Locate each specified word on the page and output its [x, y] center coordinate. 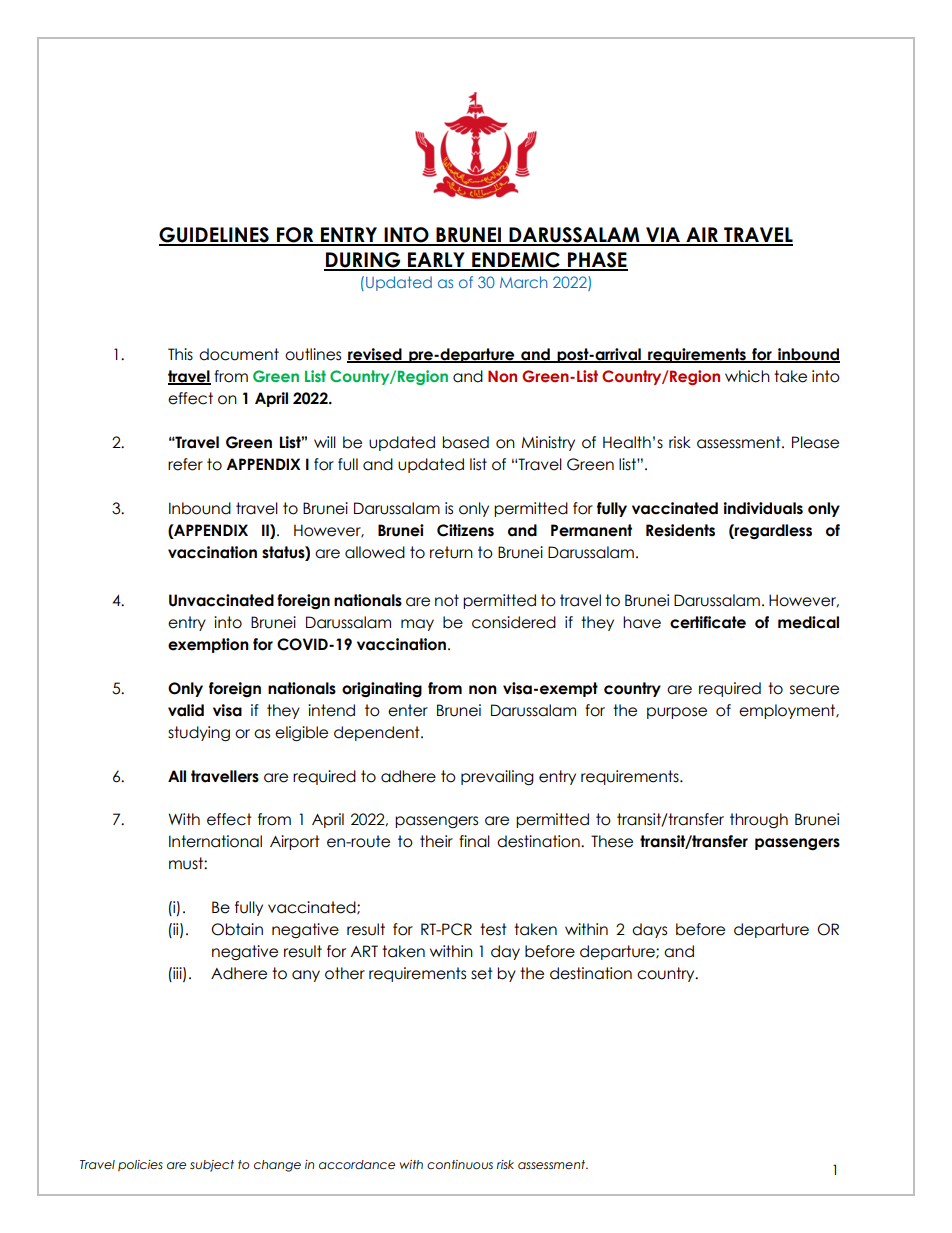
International [215, 841]
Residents [680, 530]
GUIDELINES [215, 236]
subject [212, 1166]
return [451, 552]
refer [185, 464]
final [474, 841]
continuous [460, 1164]
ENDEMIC [516, 261]
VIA [663, 236]
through [759, 821]
